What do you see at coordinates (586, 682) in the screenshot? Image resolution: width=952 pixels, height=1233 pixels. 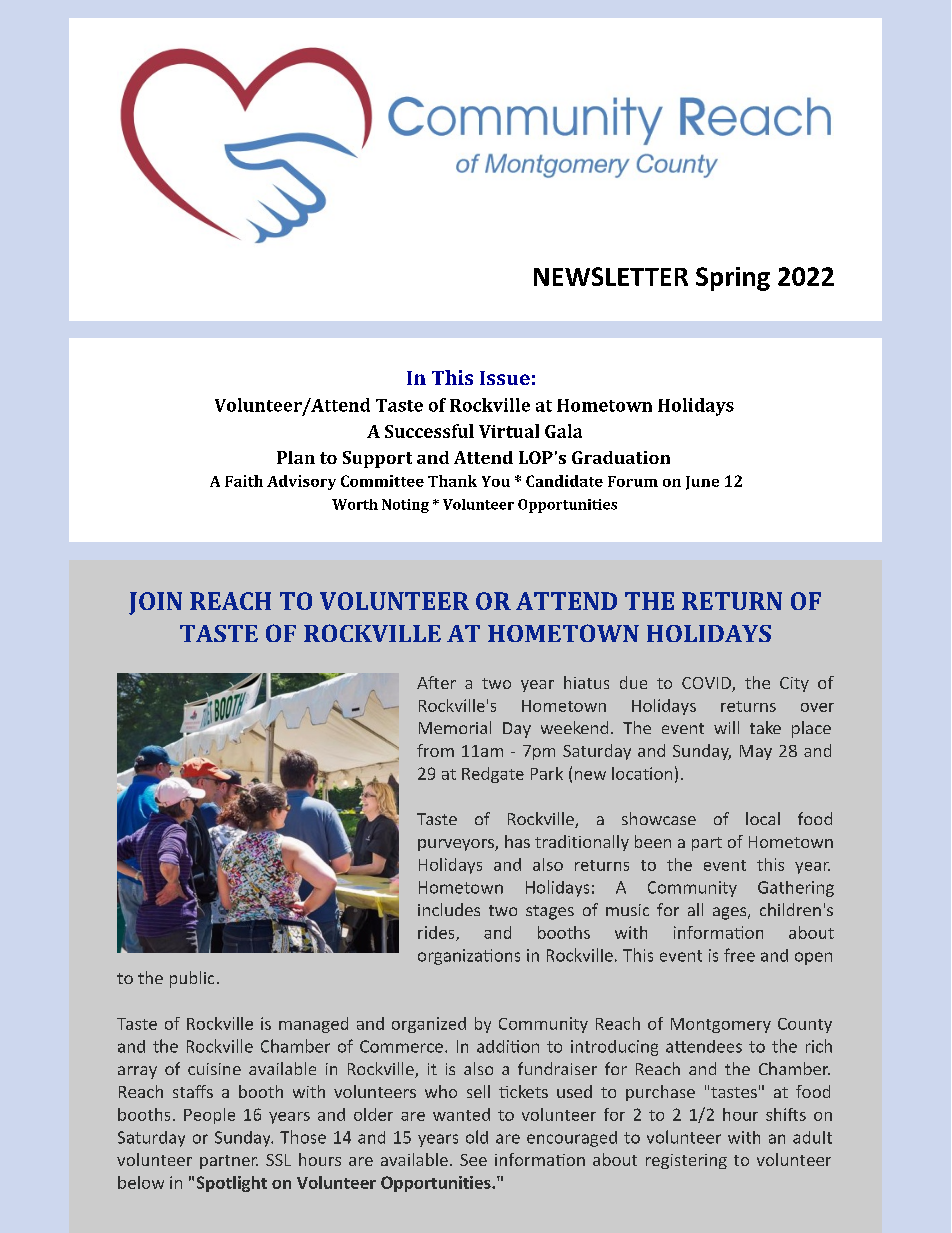 I see `hiatus` at bounding box center [586, 682].
